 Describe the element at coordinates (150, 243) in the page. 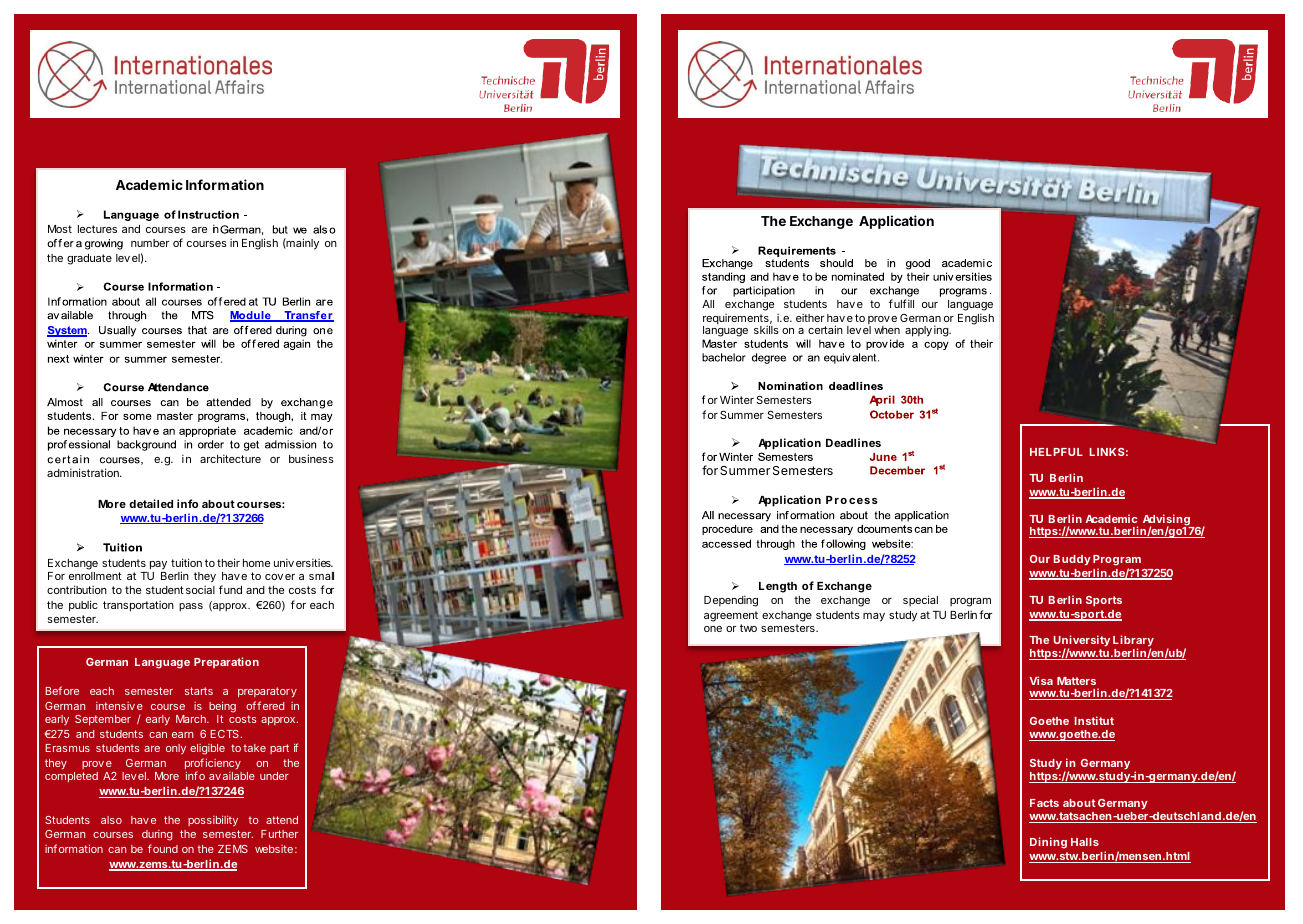

I see `number` at that location.
